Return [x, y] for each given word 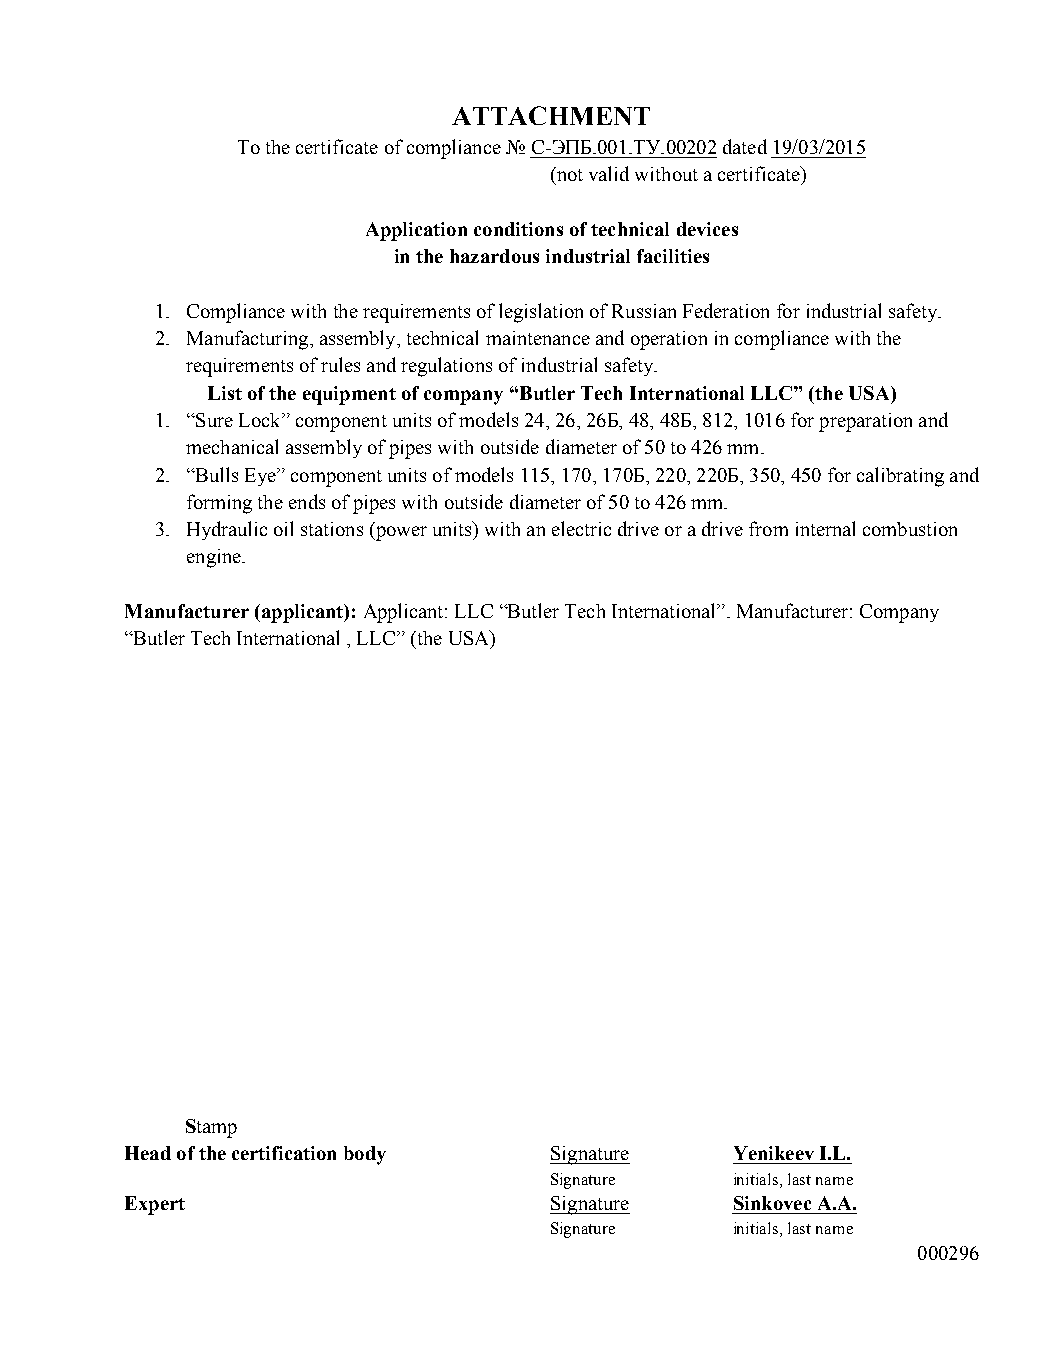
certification [284, 1153]
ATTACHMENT [551, 115]
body [365, 1155]
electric [581, 528]
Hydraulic [227, 530]
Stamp [211, 1128]
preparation [865, 422]
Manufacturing [249, 340]
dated [745, 146]
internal [825, 528]
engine [215, 558]
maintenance [538, 338]
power [400, 533]
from [768, 528]
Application [416, 231]
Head [148, 1153]
